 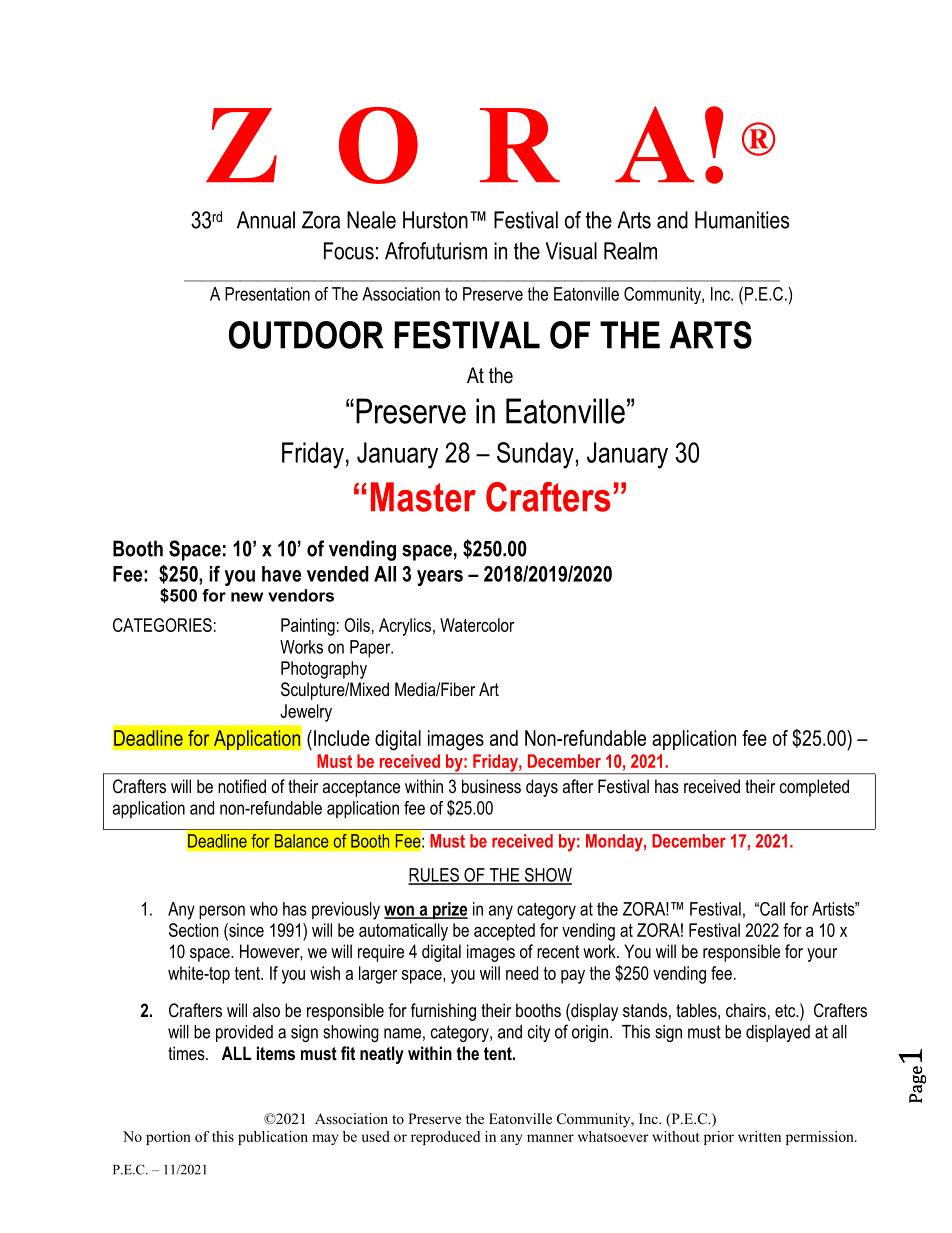 What do you see at coordinates (742, 220) in the screenshot?
I see `Humanities` at bounding box center [742, 220].
